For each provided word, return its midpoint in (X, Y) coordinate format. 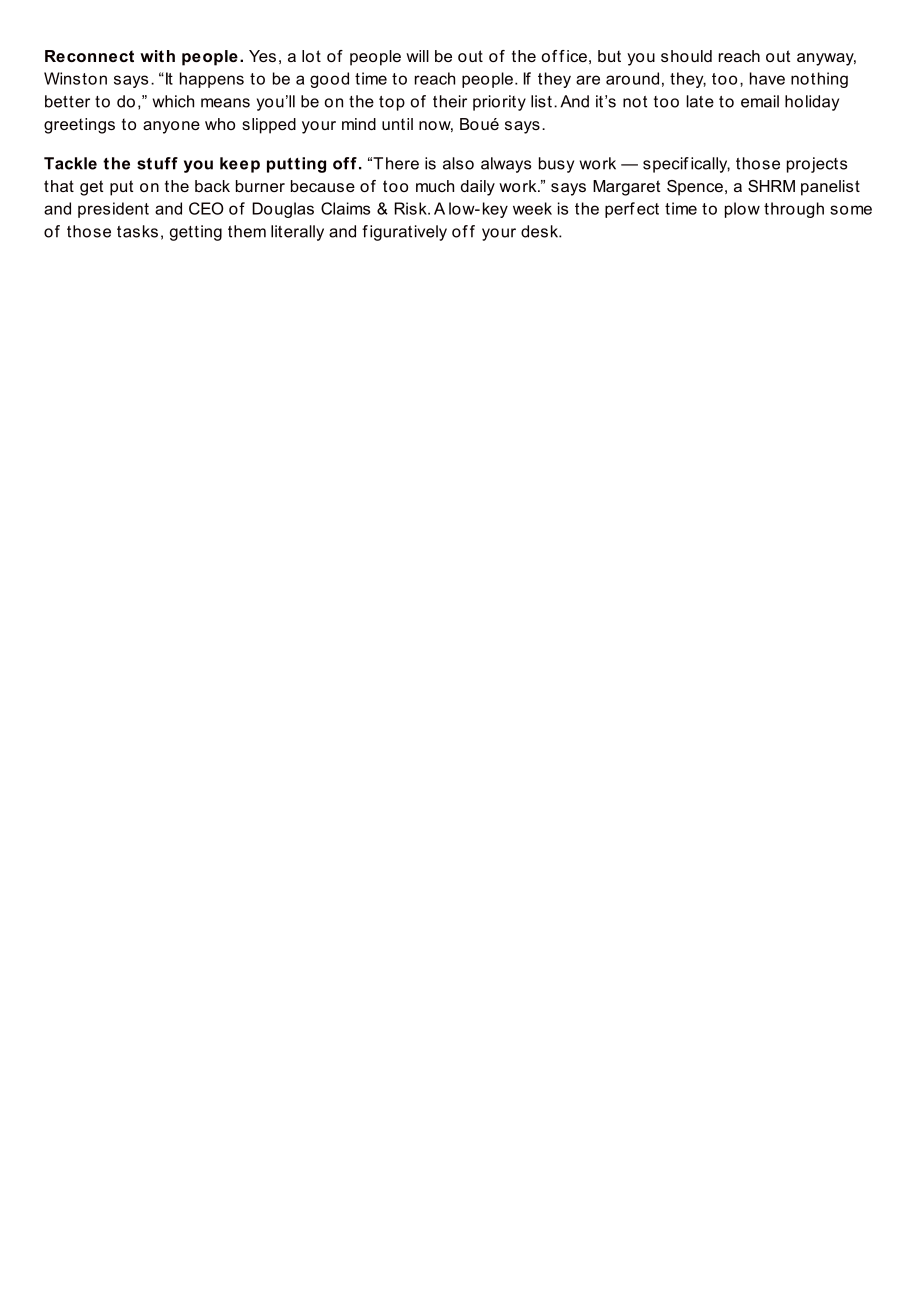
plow (742, 210)
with (157, 56)
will (417, 56)
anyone (171, 127)
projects (817, 165)
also (458, 163)
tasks (137, 231)
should (686, 56)
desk (540, 231)
